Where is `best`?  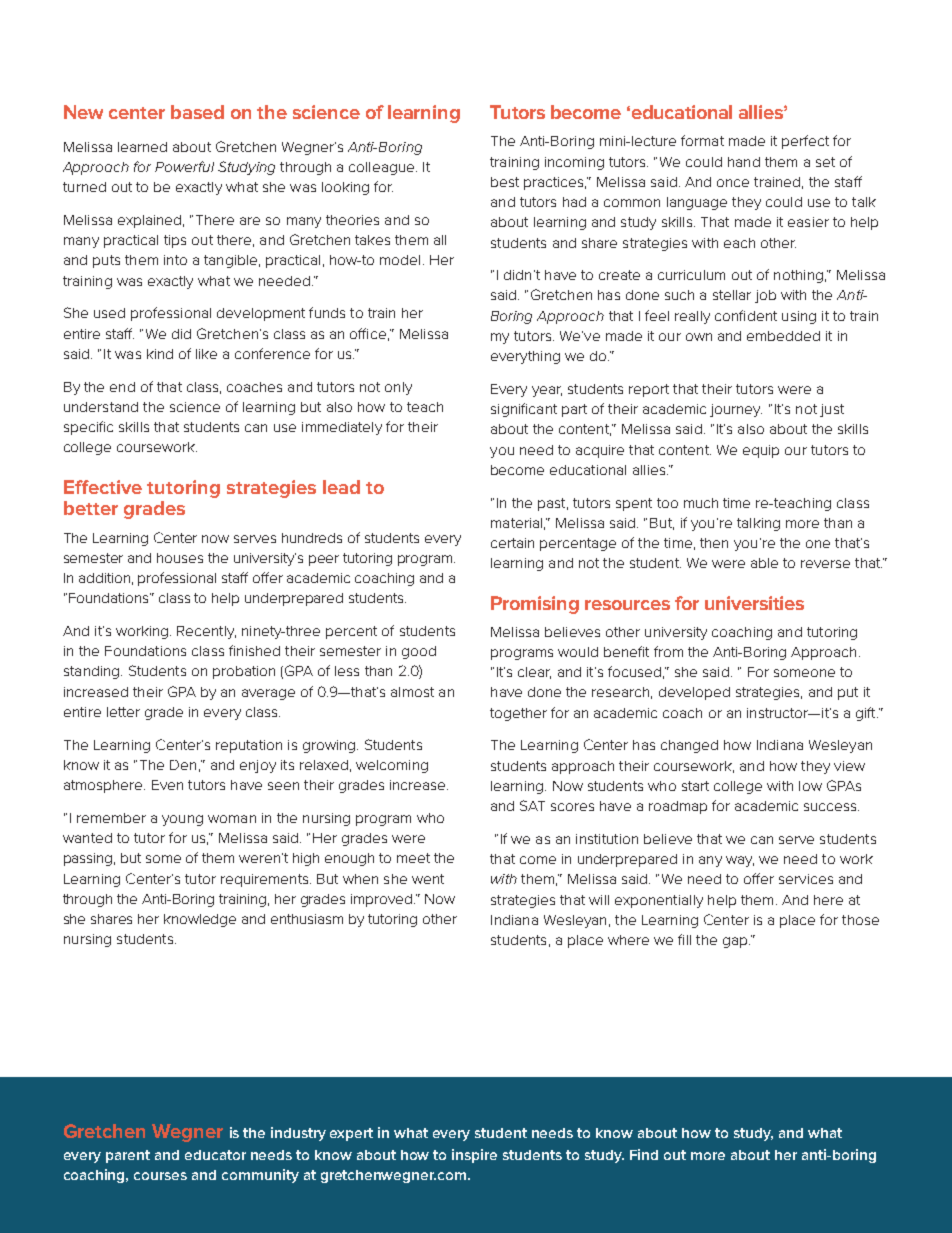
best is located at coordinates (505, 182).
